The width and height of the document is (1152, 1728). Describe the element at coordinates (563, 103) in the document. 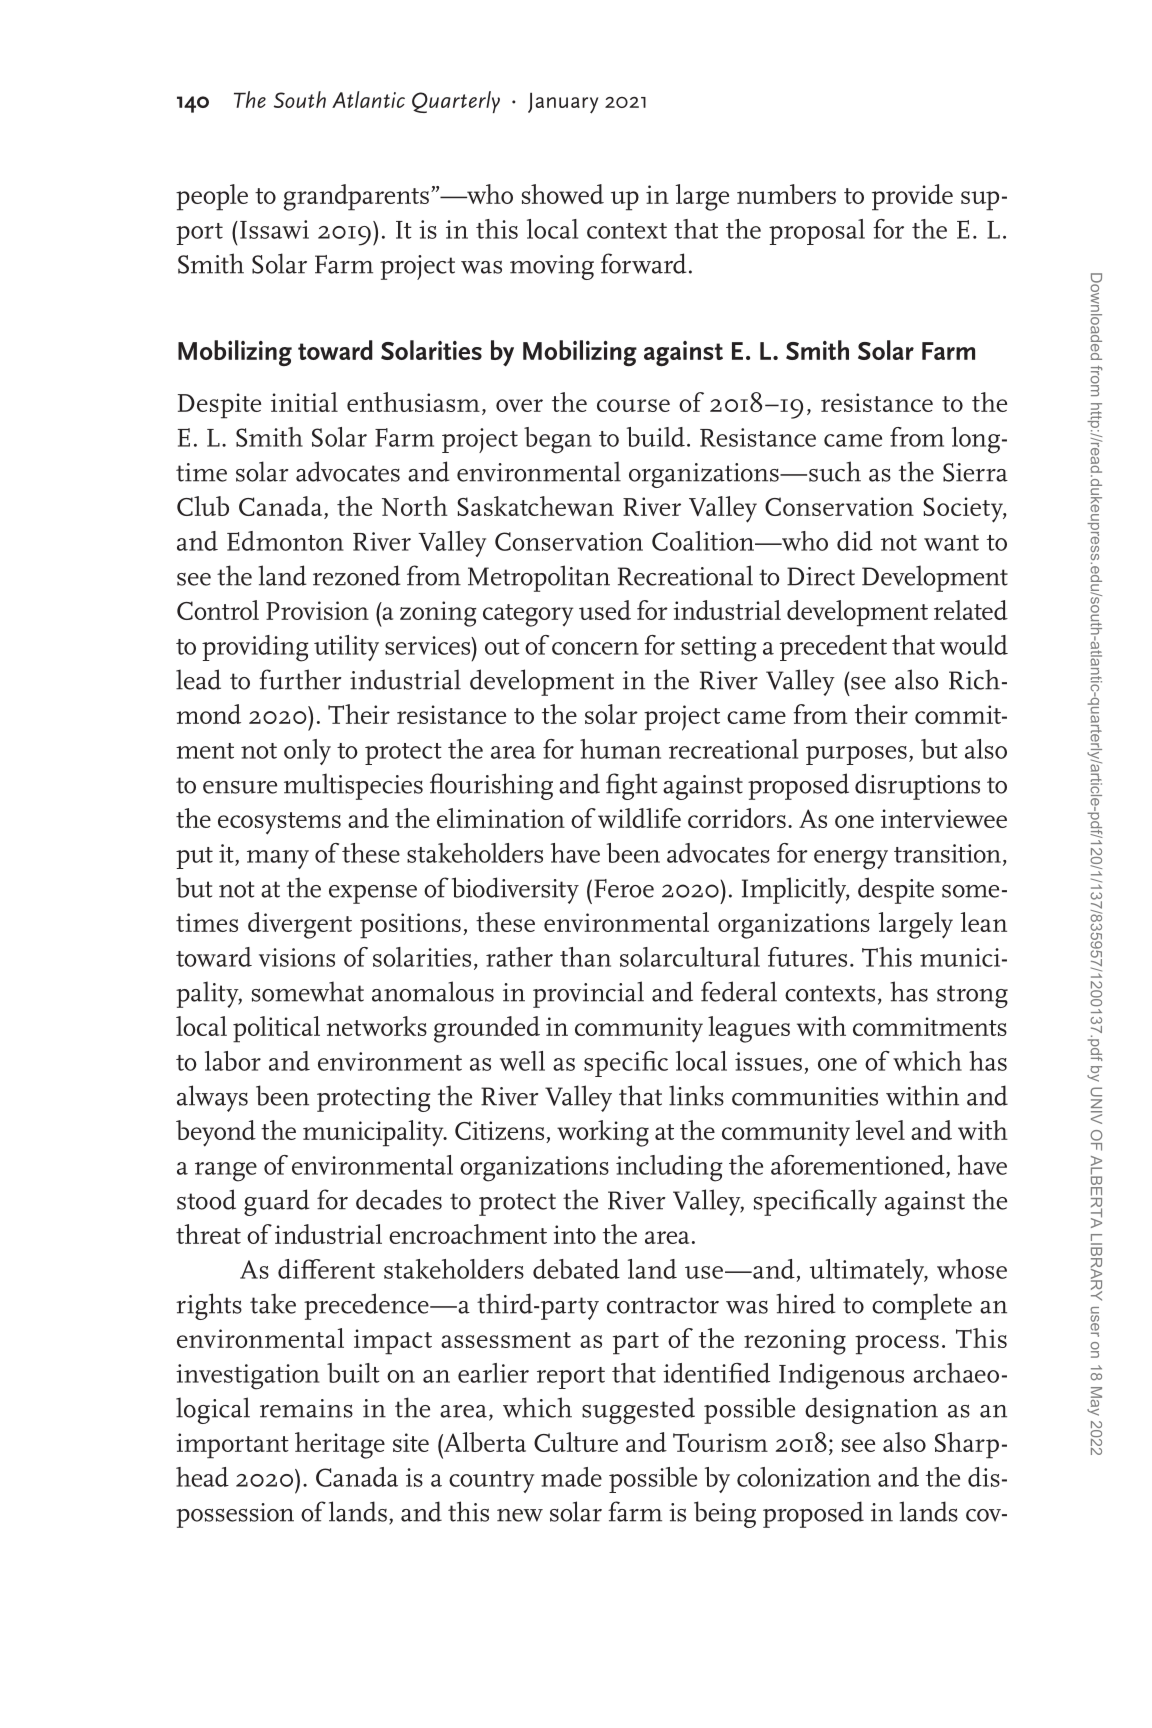

I see `January` at that location.
